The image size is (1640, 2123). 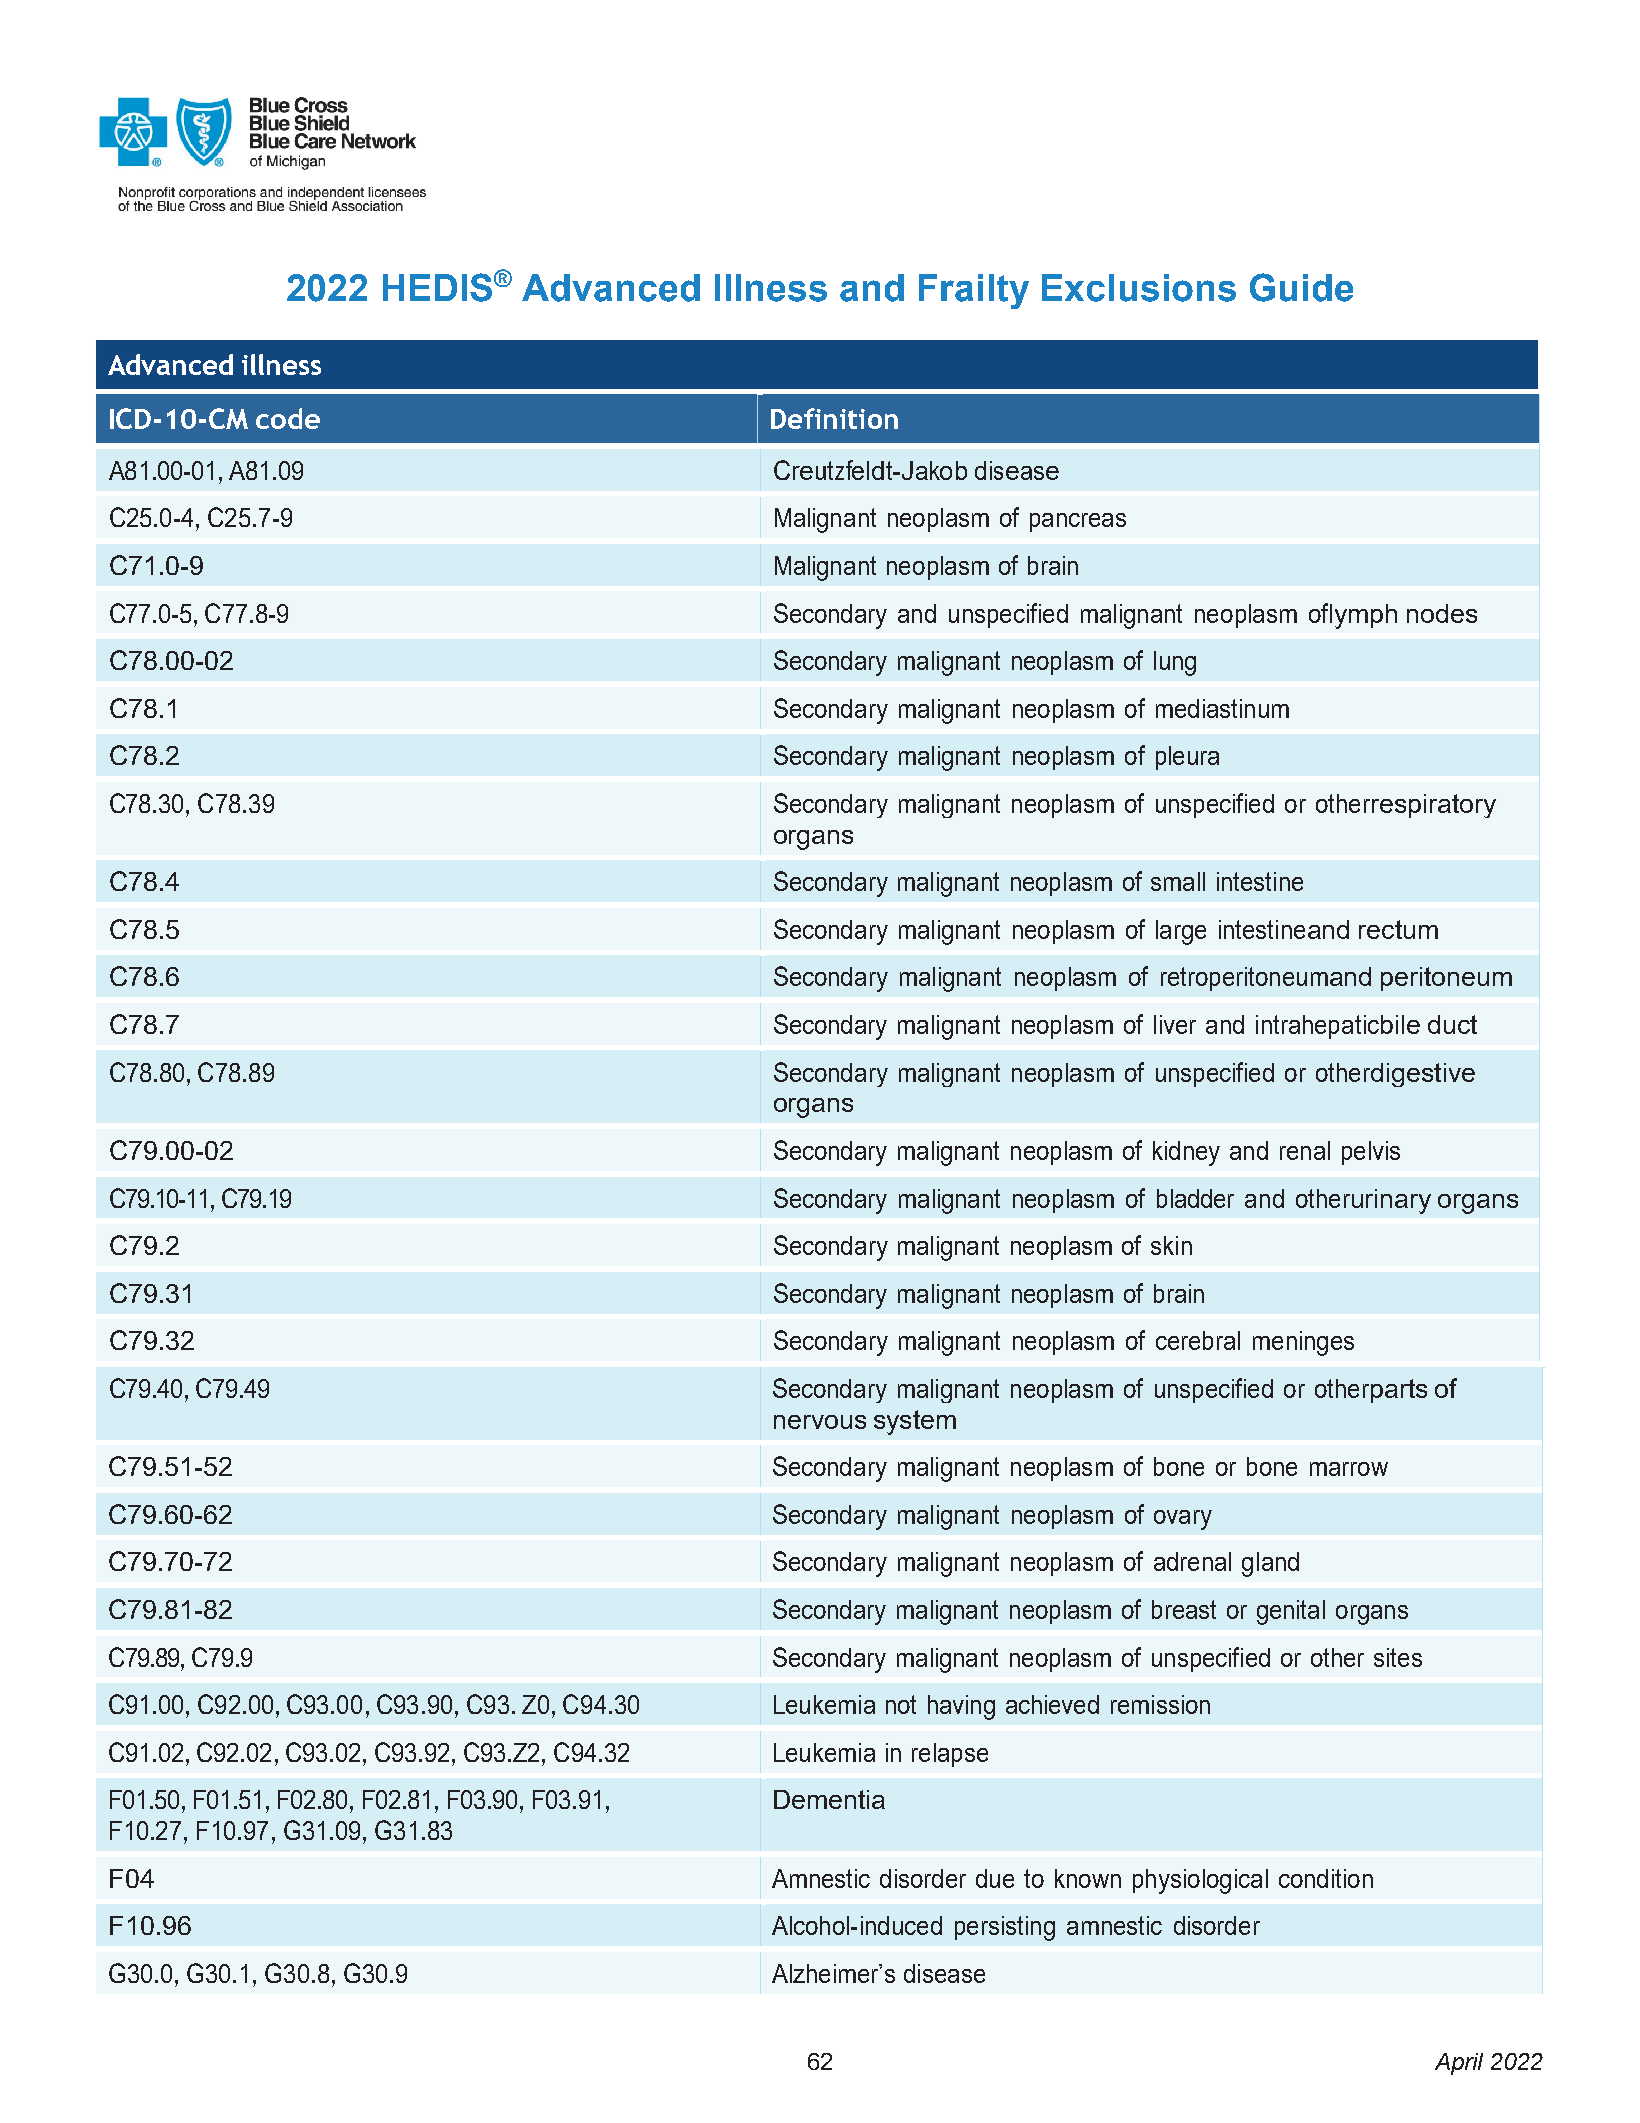 What do you see at coordinates (820, 1422) in the document?
I see `nervous` at bounding box center [820, 1422].
